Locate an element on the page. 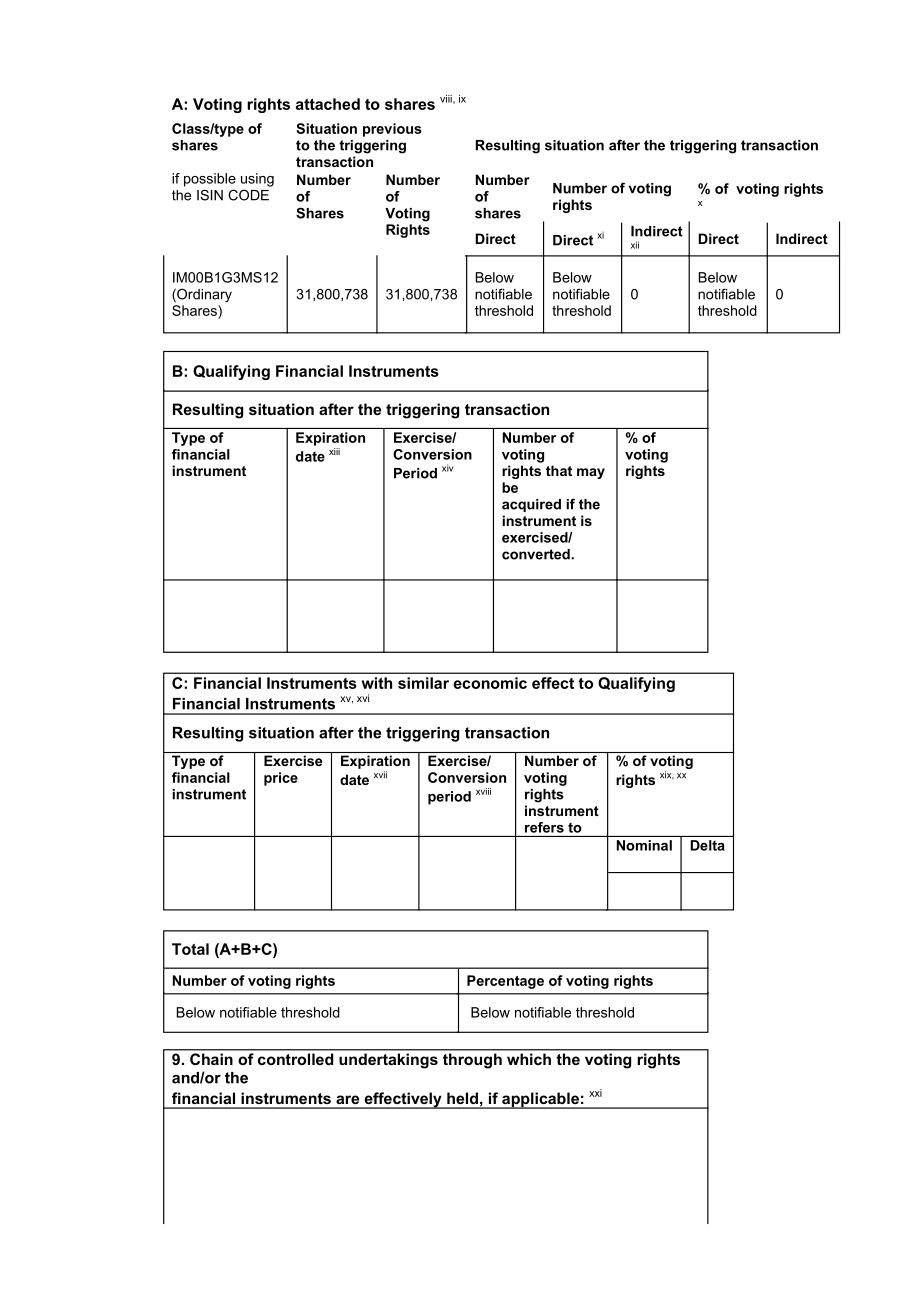 The height and width of the document is (1308, 924). similar is located at coordinates (423, 683).
